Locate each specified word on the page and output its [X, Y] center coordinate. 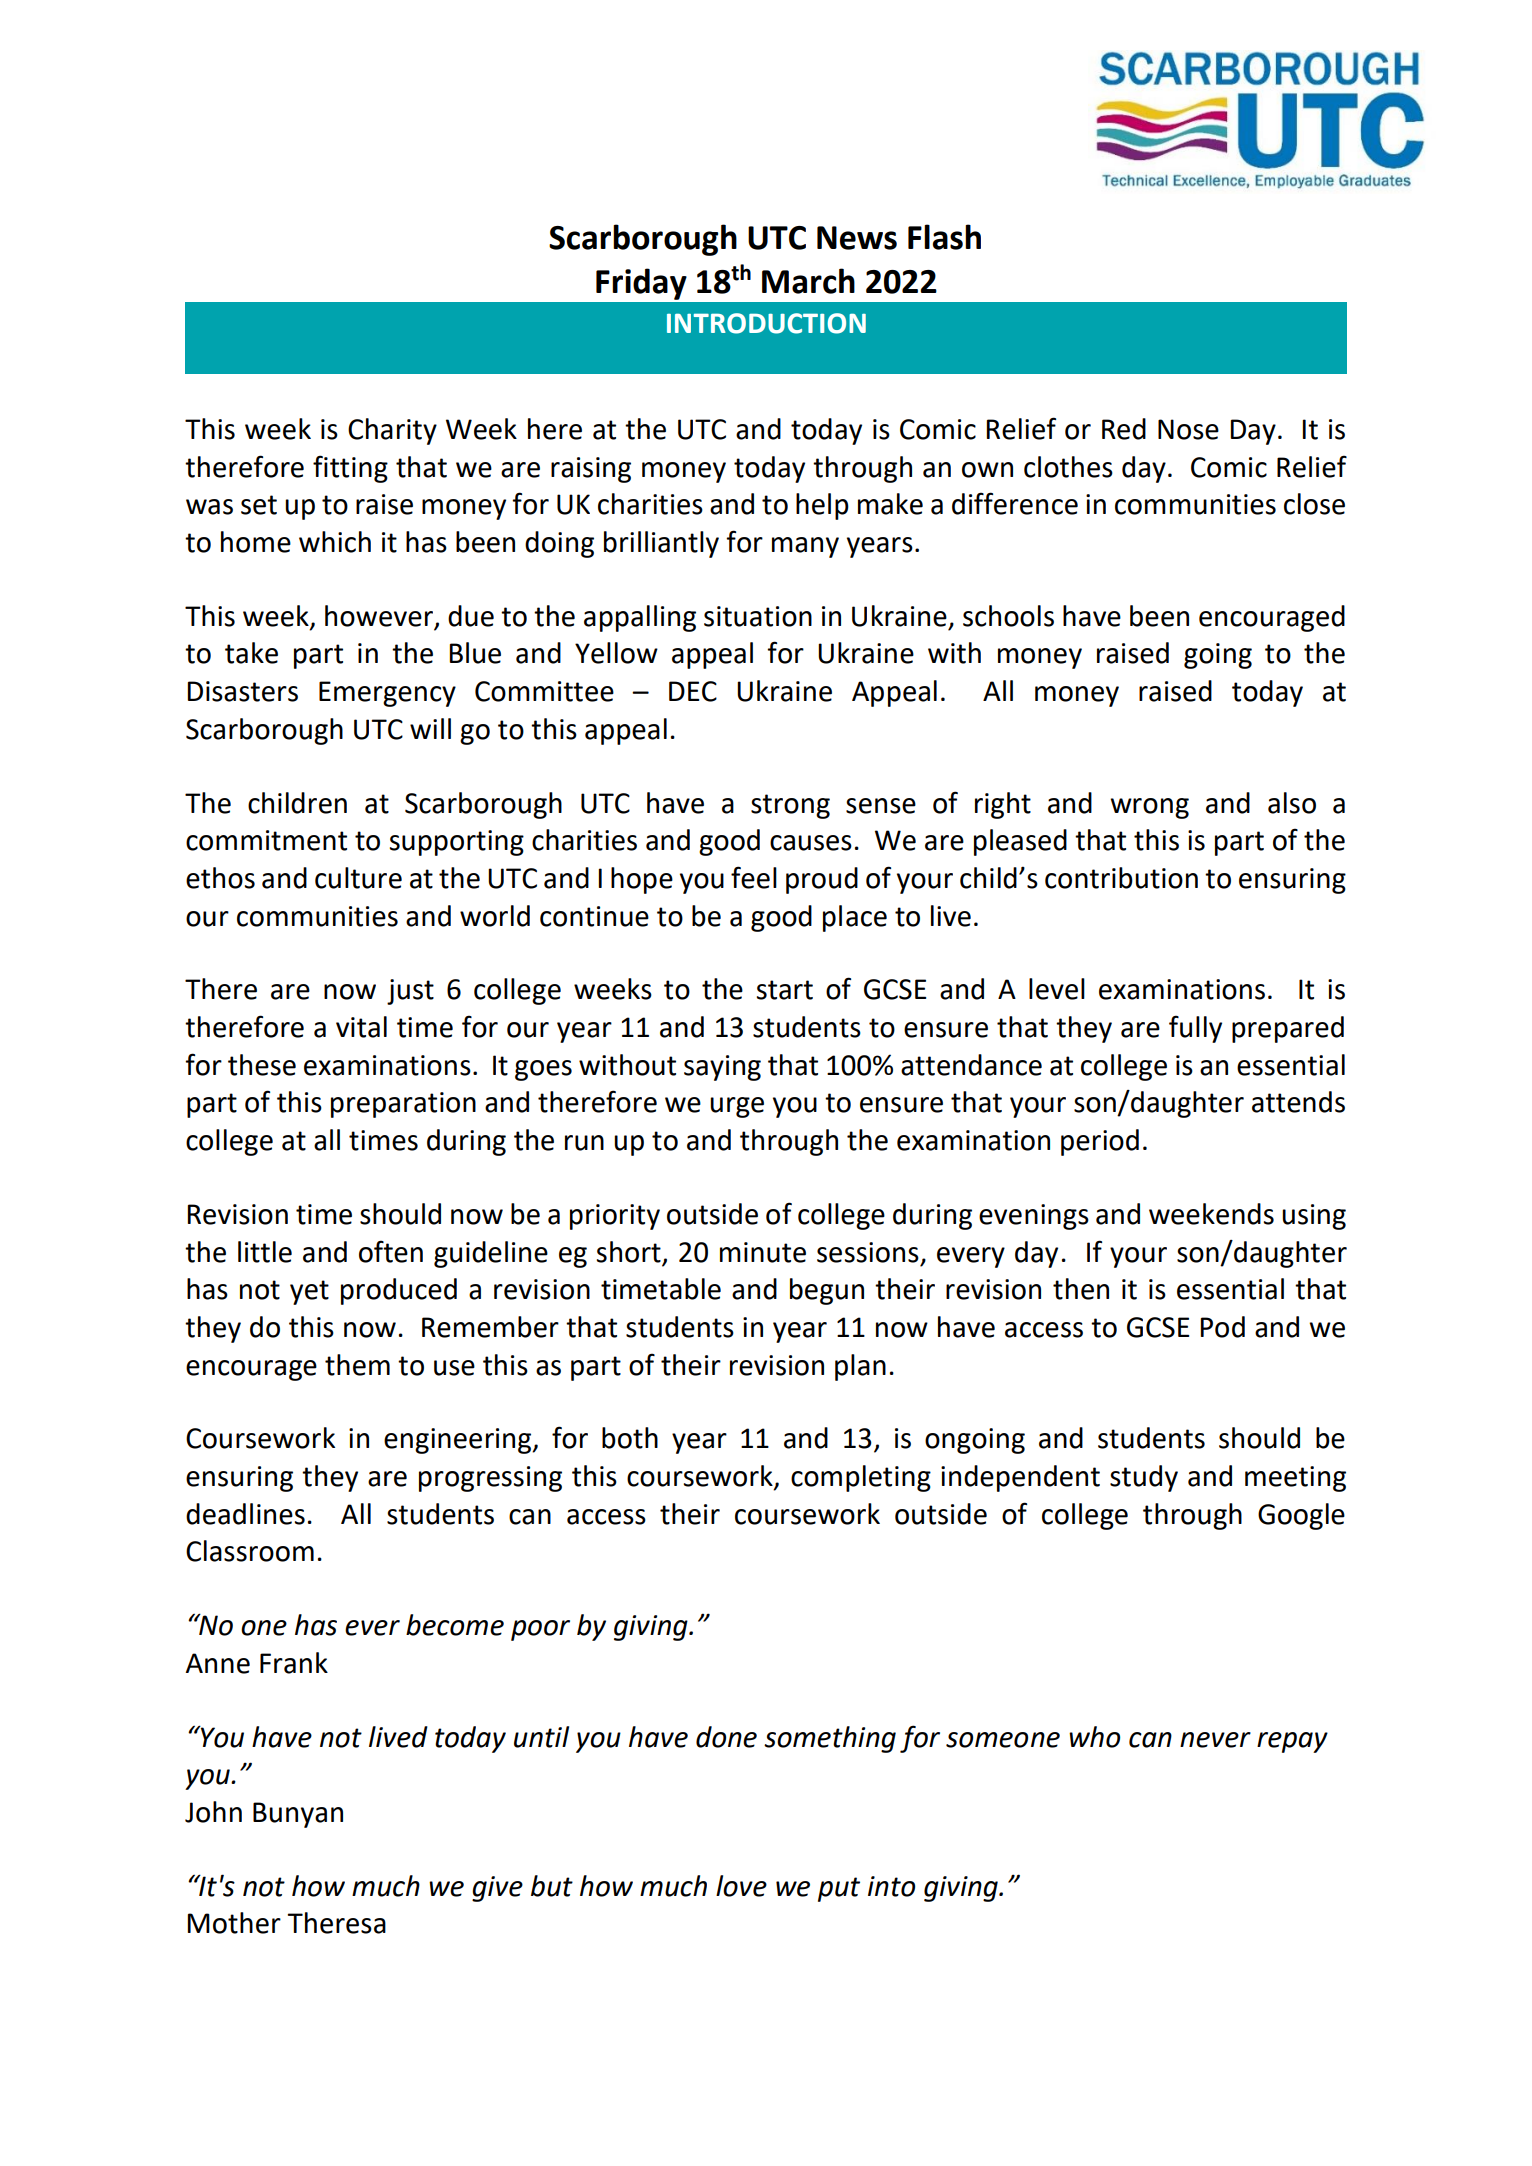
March [808, 281]
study [1144, 1478]
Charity [392, 431]
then [1081, 1289]
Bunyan [298, 1815]
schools [1008, 616]
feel [754, 877]
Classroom [250, 1551]
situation [758, 616]
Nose [1188, 429]
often [391, 1251]
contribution [1121, 878]
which [335, 542]
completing [861, 1478]
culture [358, 878]
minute [763, 1252]
